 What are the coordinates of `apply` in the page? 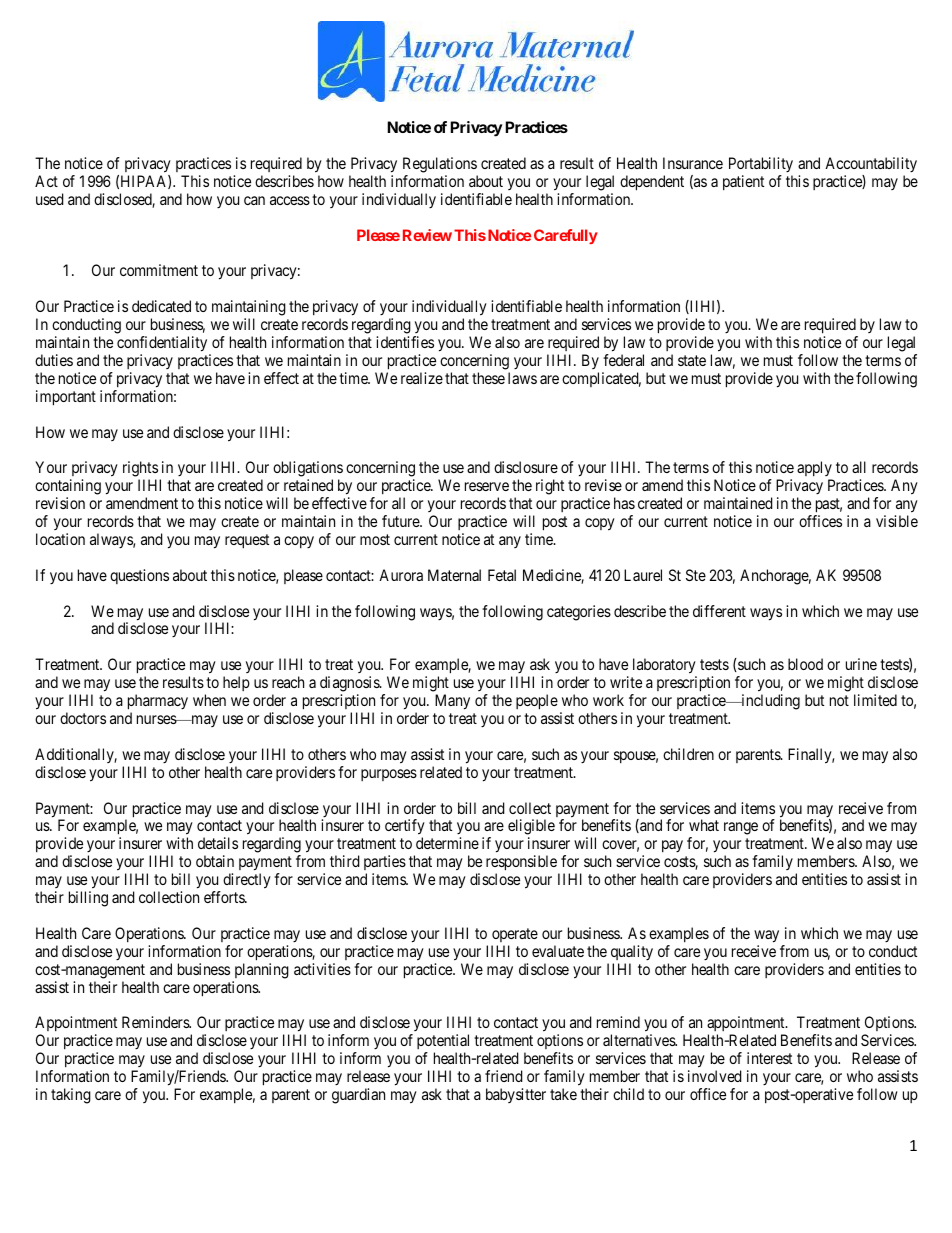 It's located at (815, 470).
